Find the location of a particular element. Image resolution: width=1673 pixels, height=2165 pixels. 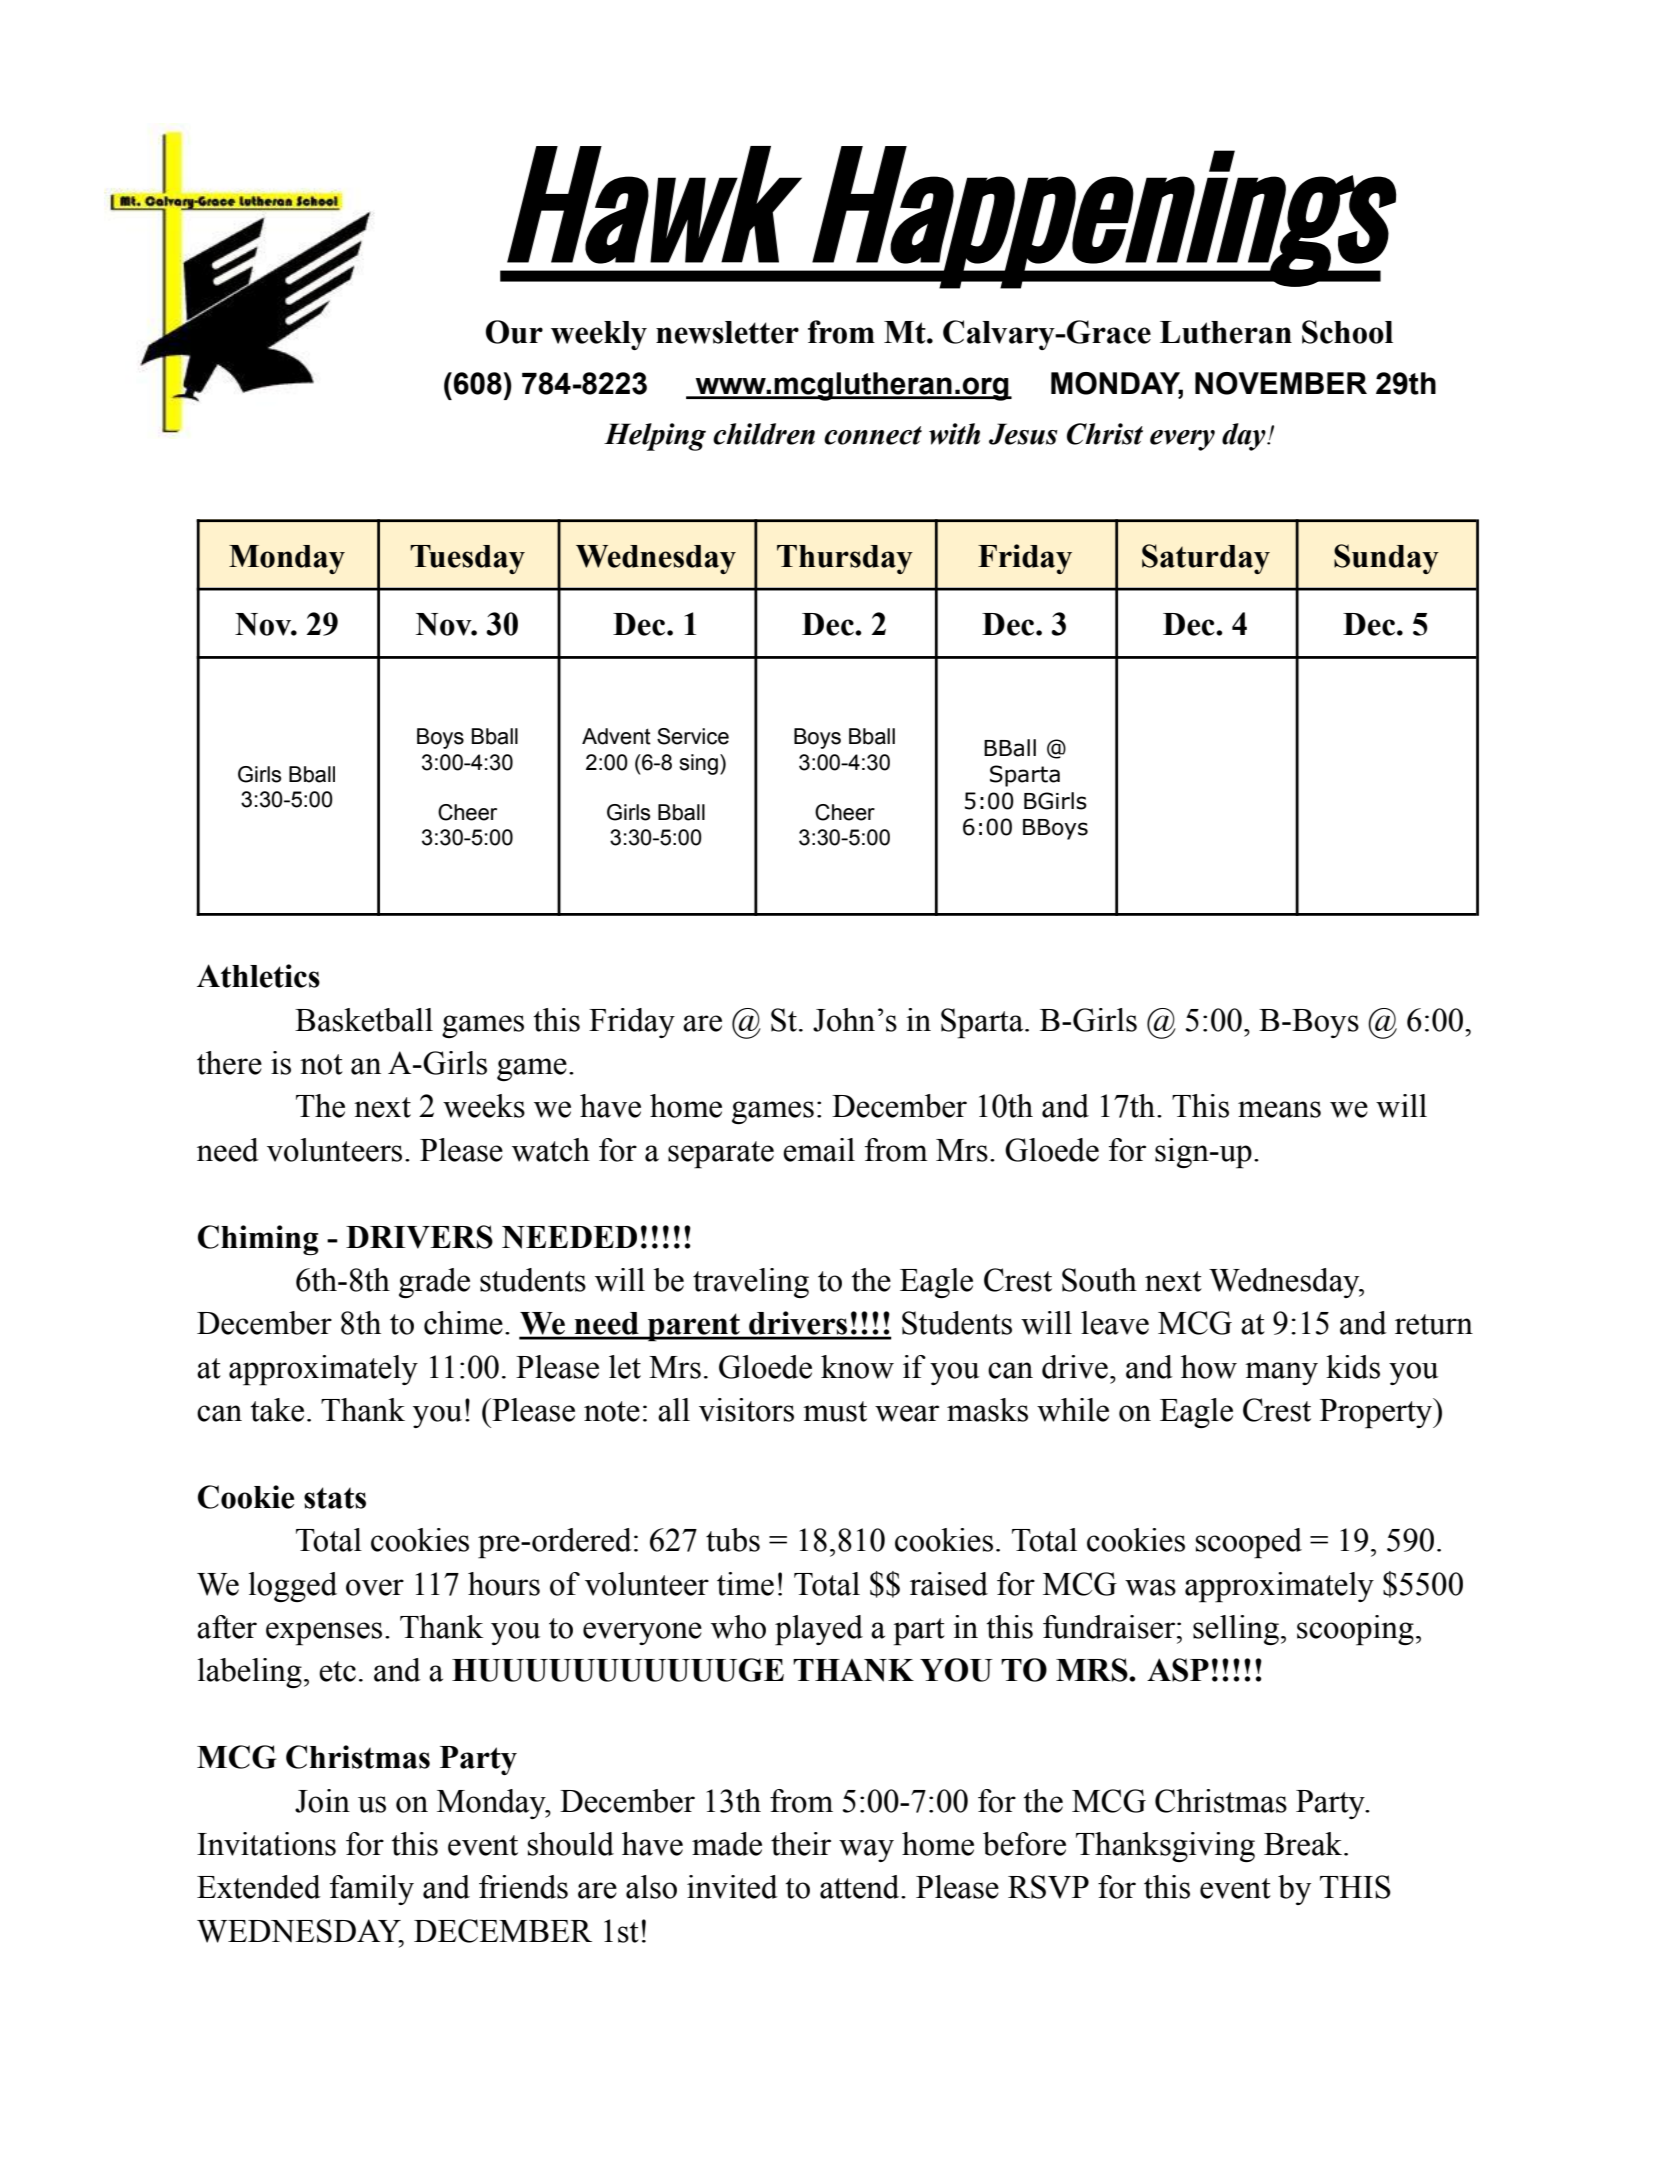

weekly is located at coordinates (599, 335).
